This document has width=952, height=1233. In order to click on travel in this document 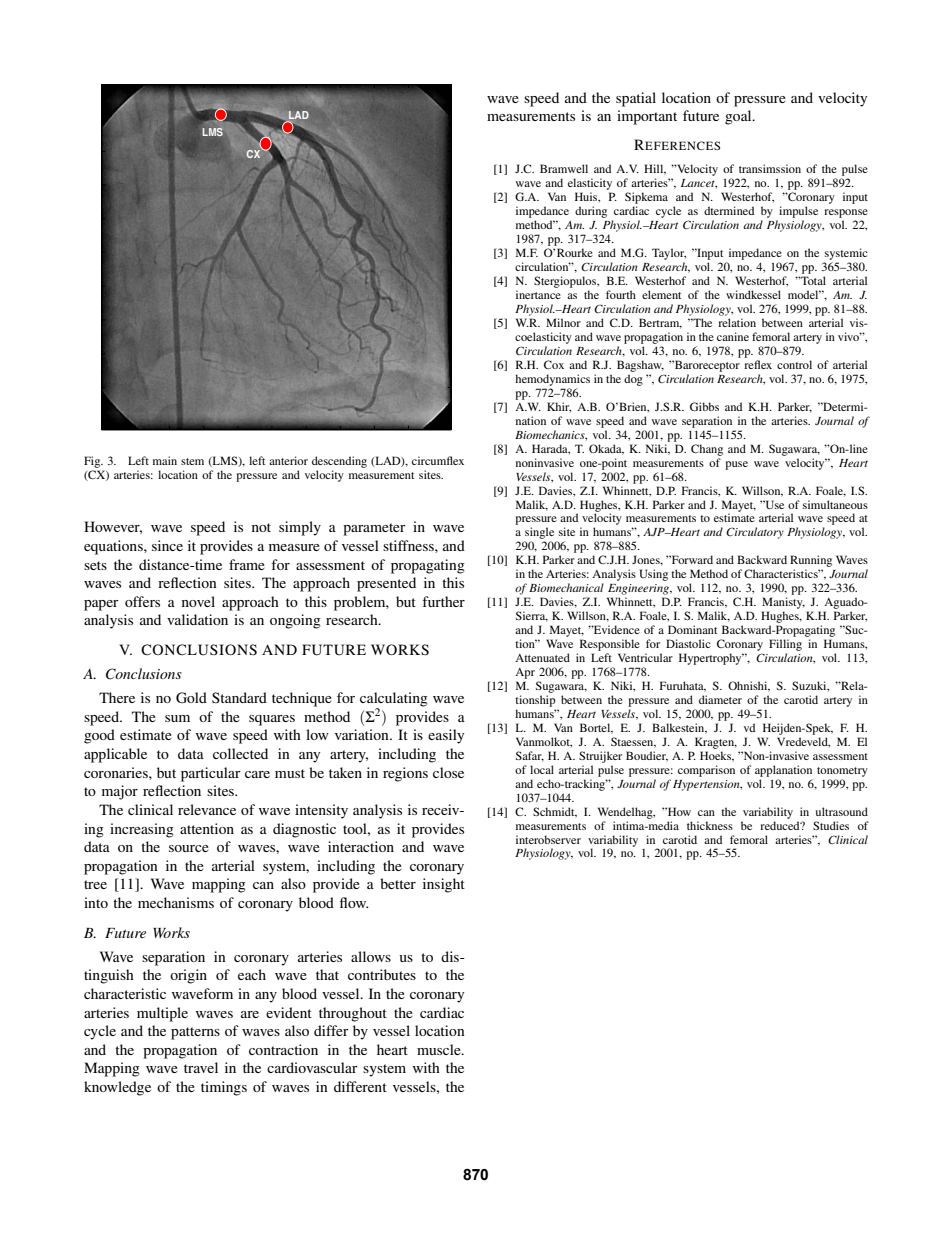, I will do `click(201, 1067)`.
